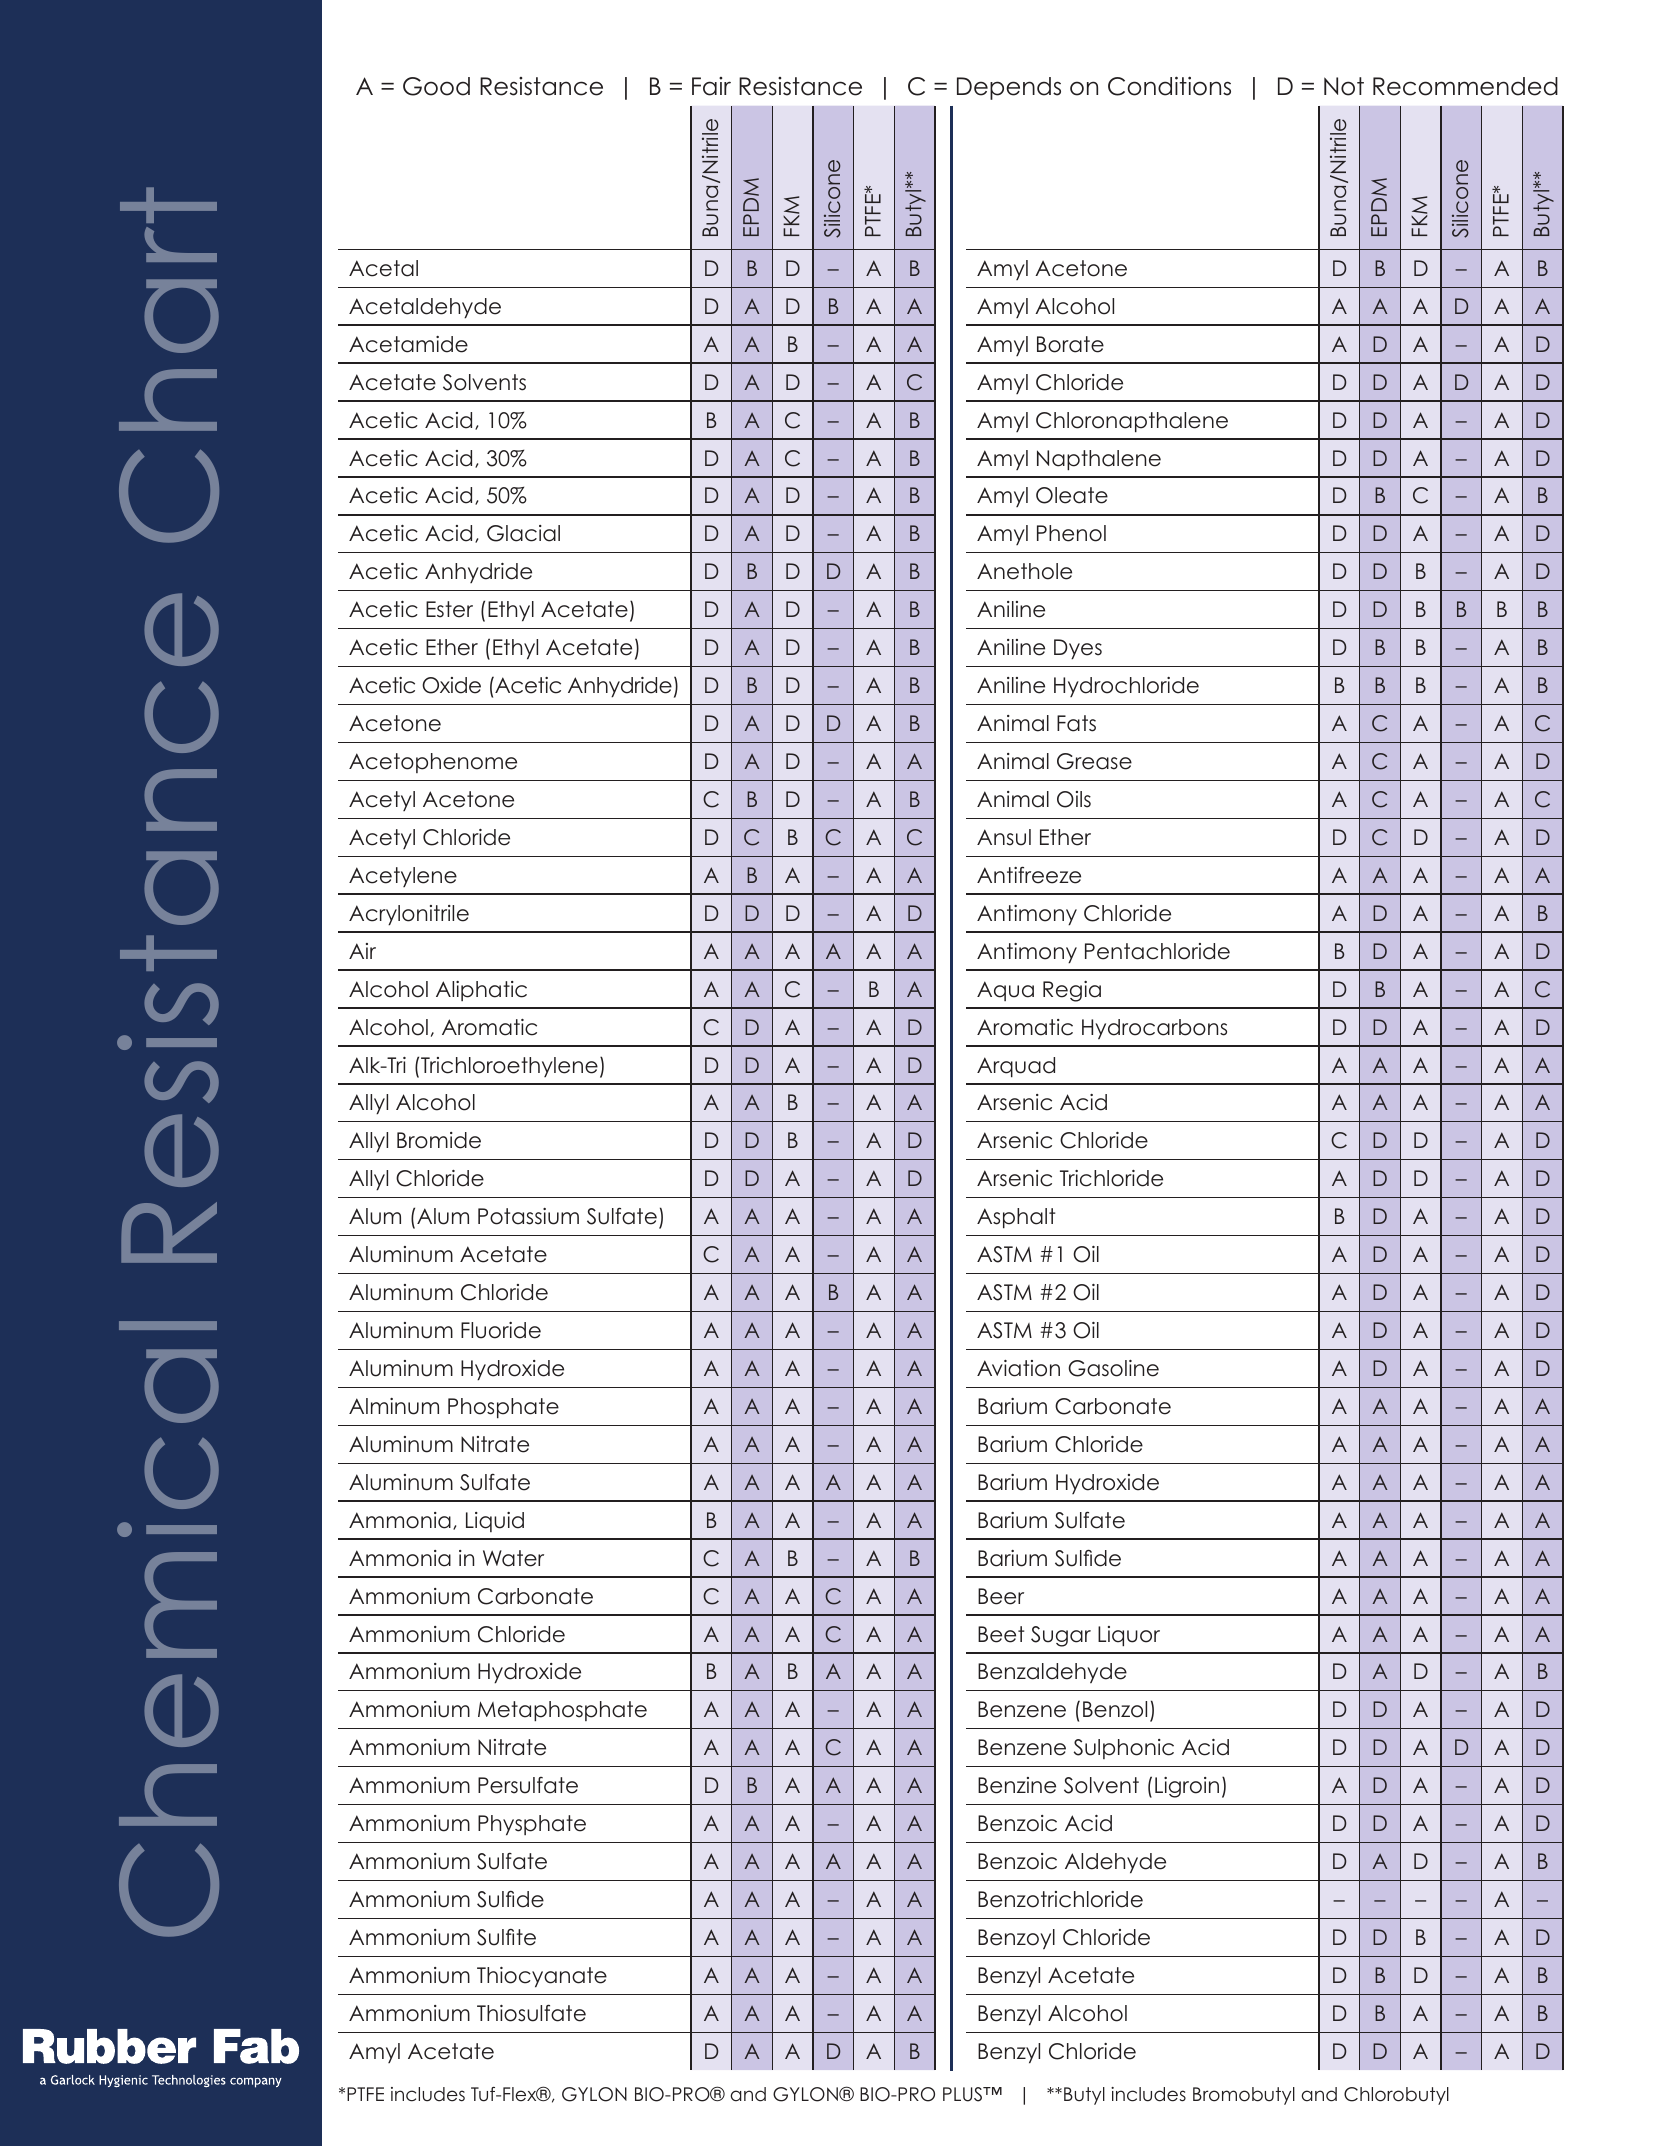 Image resolution: width=1658 pixels, height=2146 pixels. I want to click on Water, so click(513, 1558).
